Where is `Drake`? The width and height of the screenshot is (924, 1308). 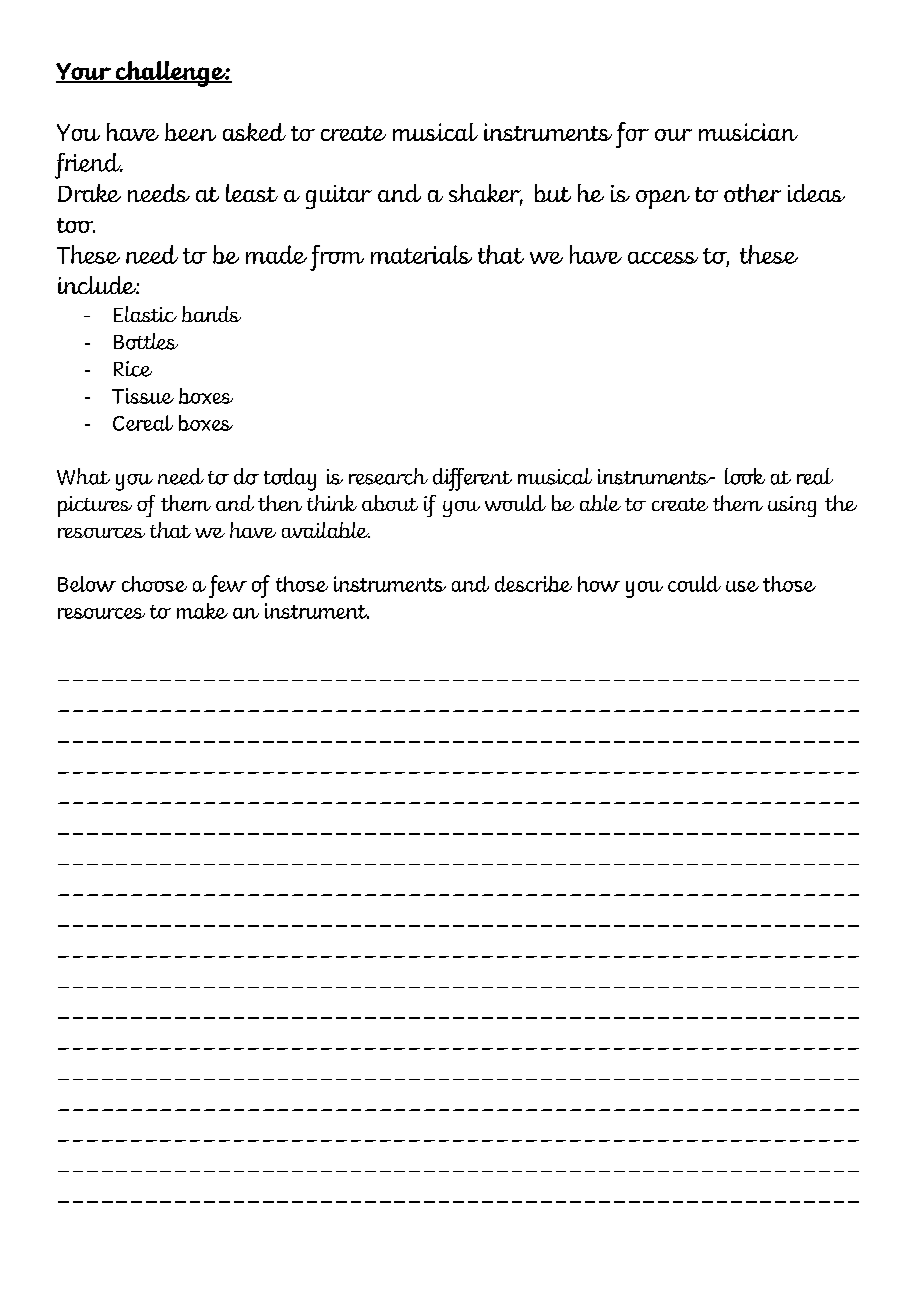 Drake is located at coordinates (89, 193).
